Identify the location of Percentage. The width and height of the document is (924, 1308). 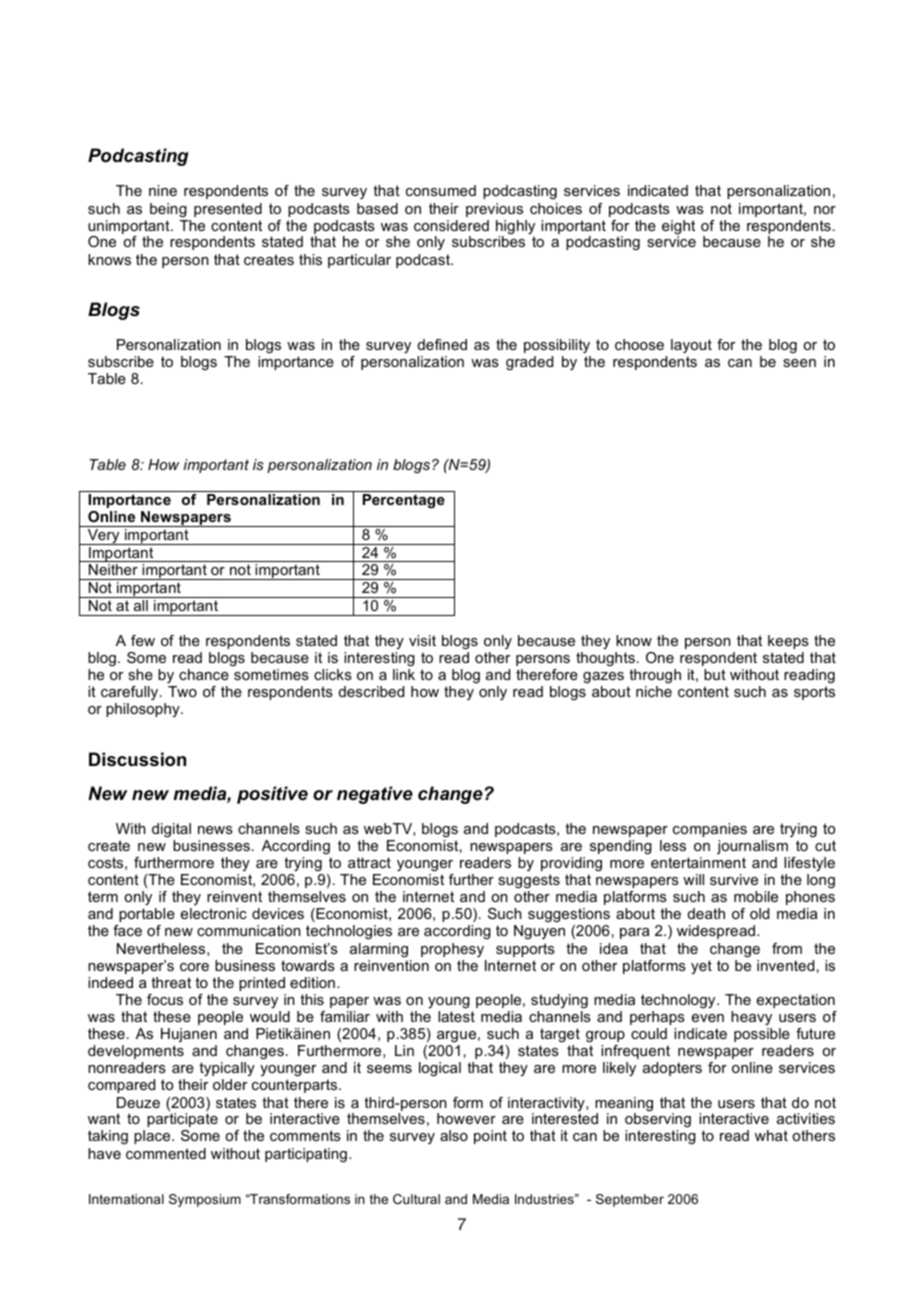
(404, 501).
